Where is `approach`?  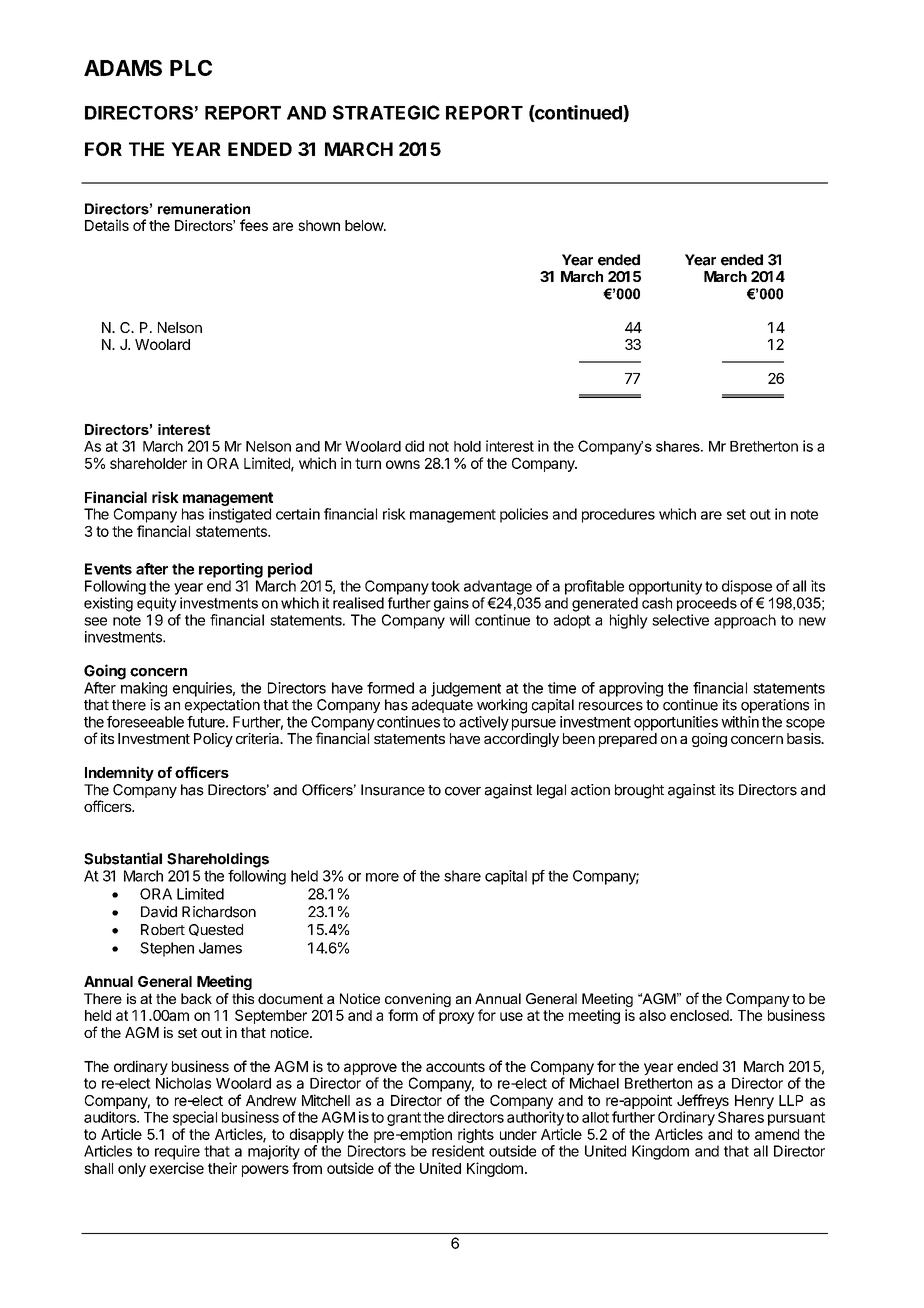
approach is located at coordinates (745, 621).
